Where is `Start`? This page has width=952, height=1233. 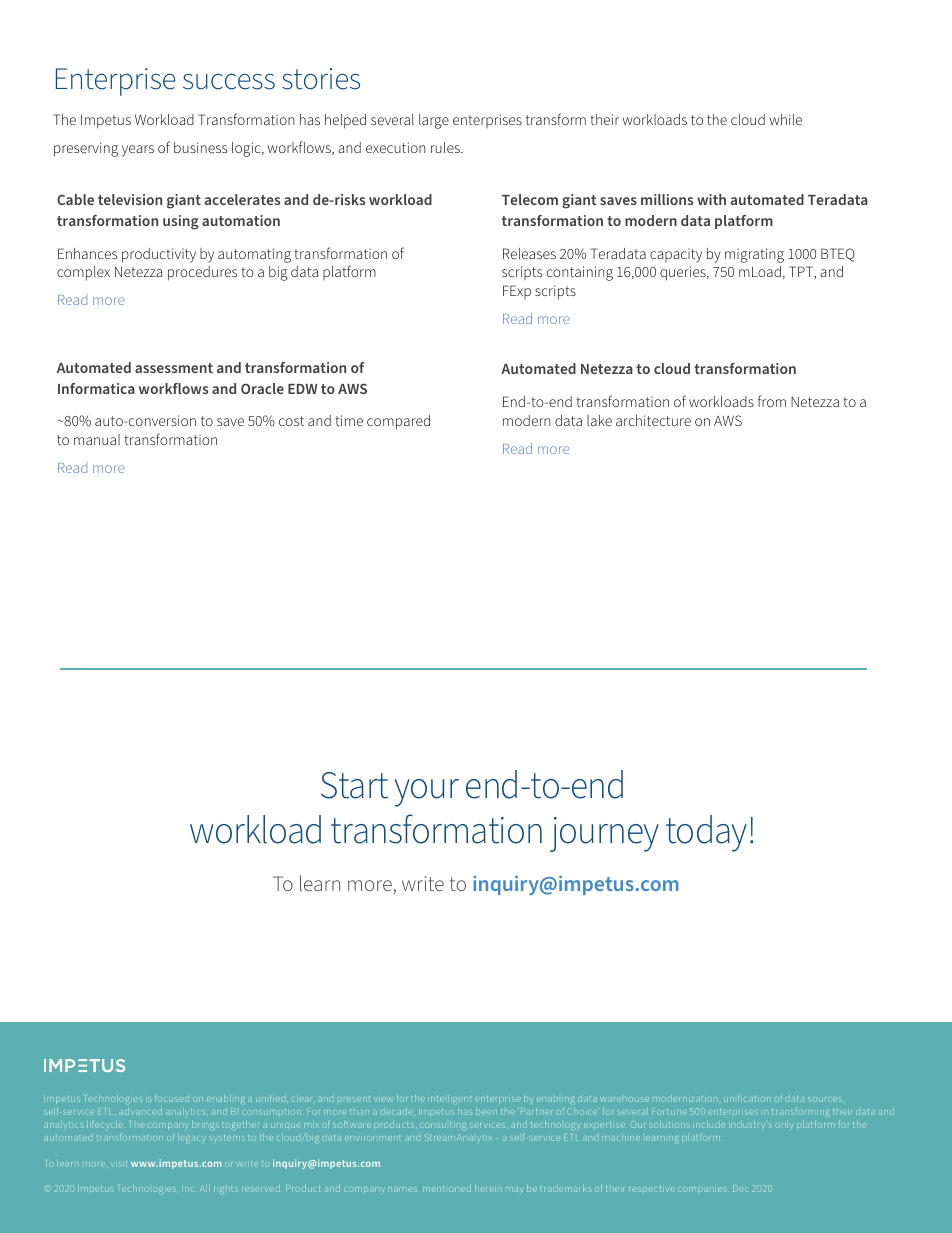
Start is located at coordinates (354, 785).
